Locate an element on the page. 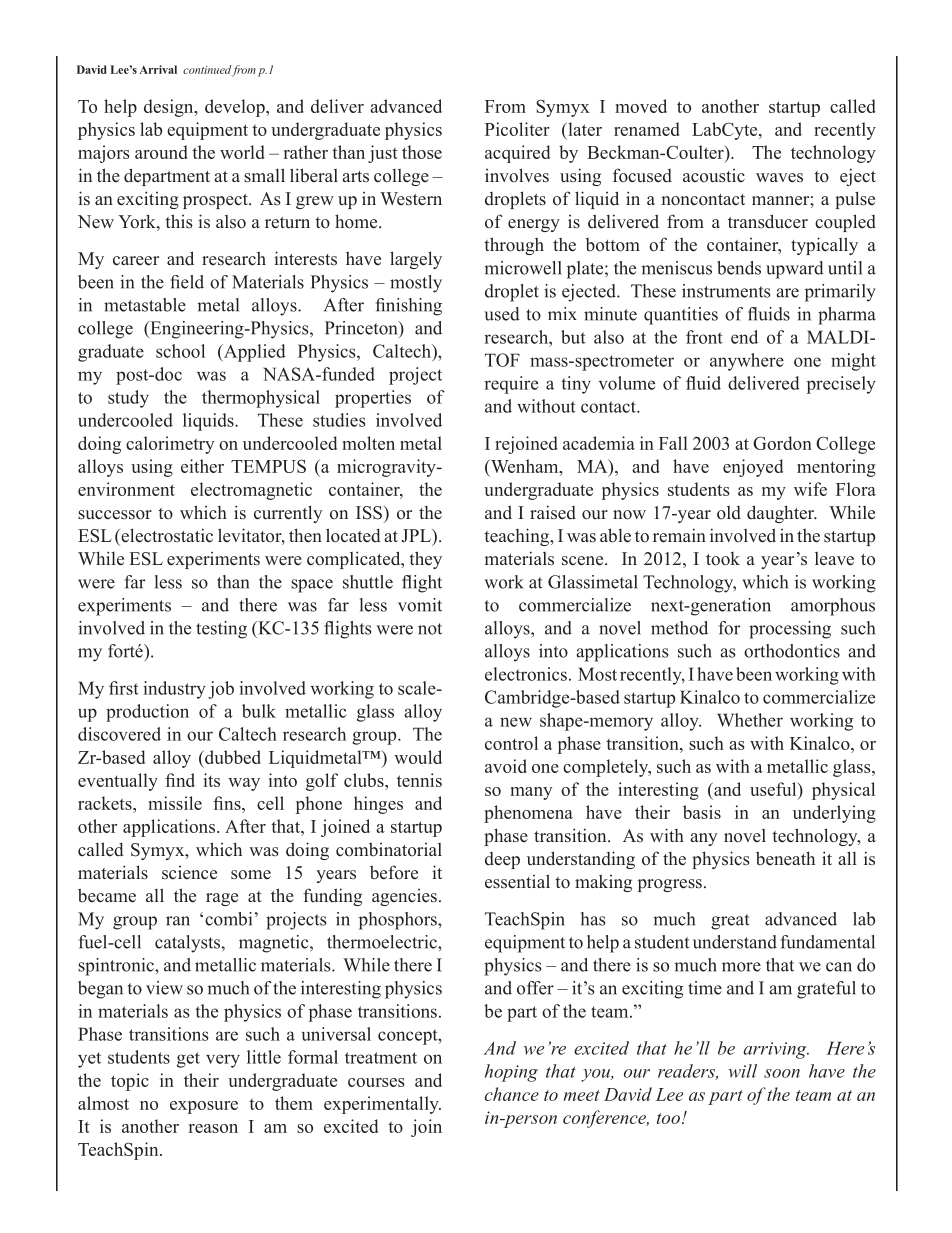  soon is located at coordinates (782, 1073).
